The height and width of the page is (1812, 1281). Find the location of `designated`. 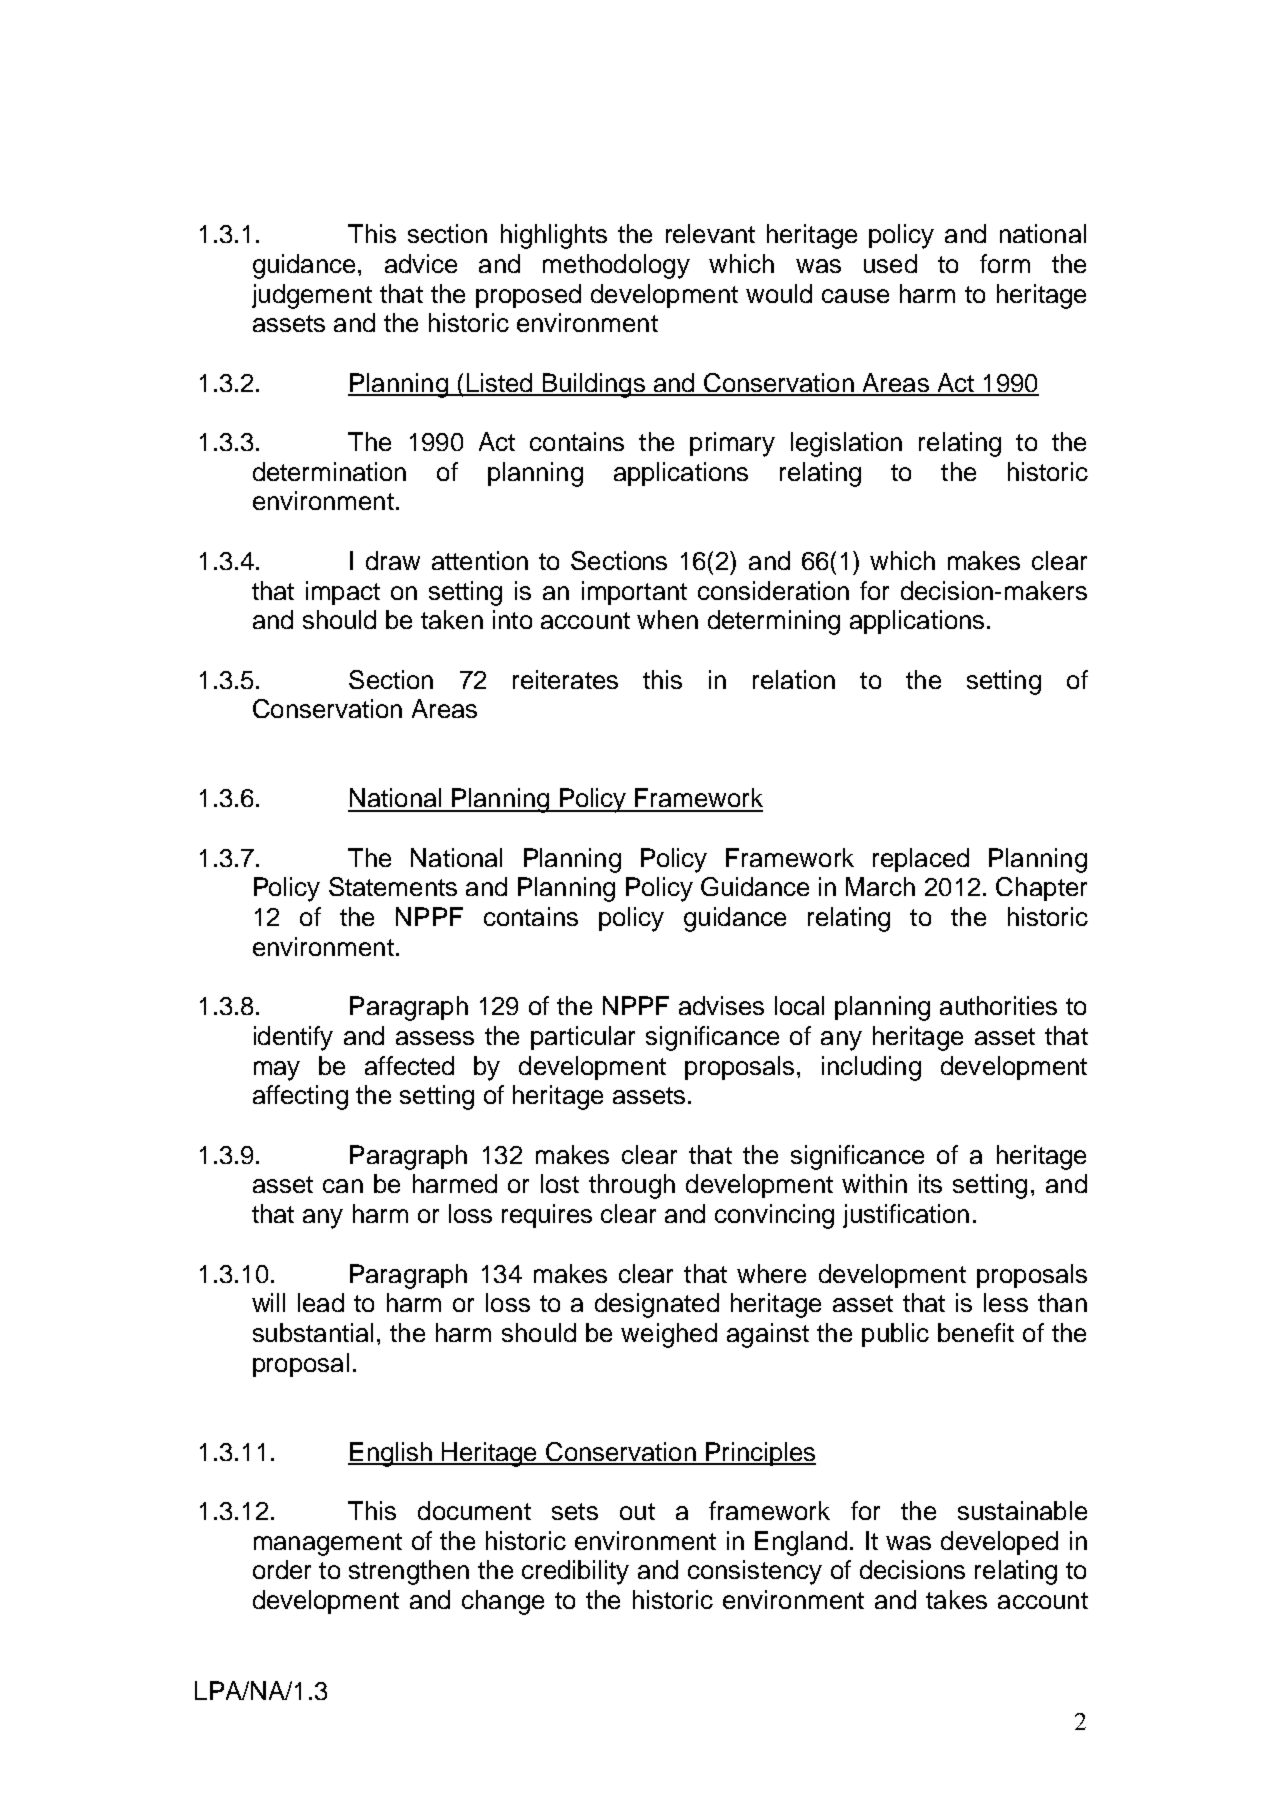

designated is located at coordinates (657, 1305).
